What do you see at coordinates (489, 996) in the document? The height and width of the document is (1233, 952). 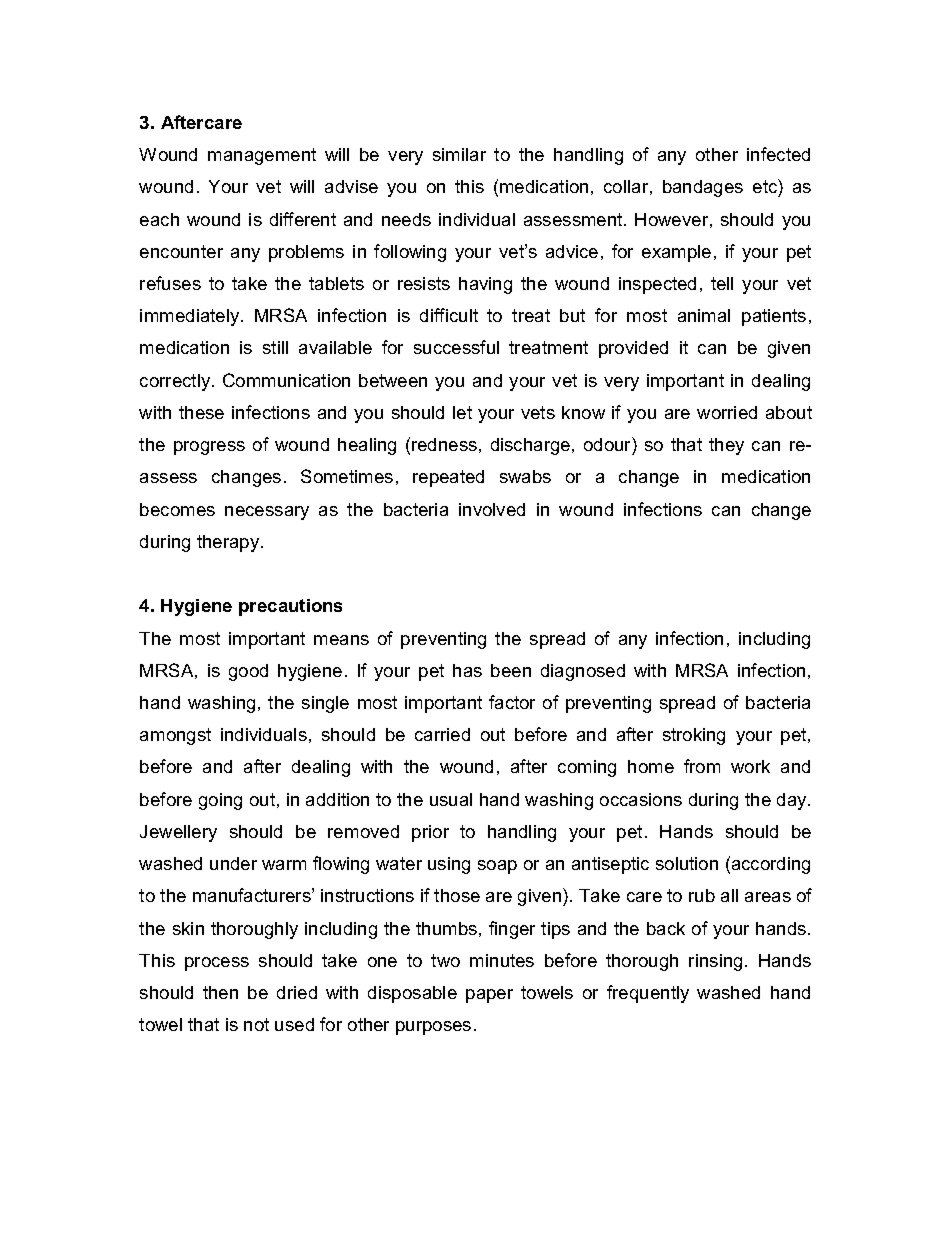 I see `paper` at bounding box center [489, 996].
